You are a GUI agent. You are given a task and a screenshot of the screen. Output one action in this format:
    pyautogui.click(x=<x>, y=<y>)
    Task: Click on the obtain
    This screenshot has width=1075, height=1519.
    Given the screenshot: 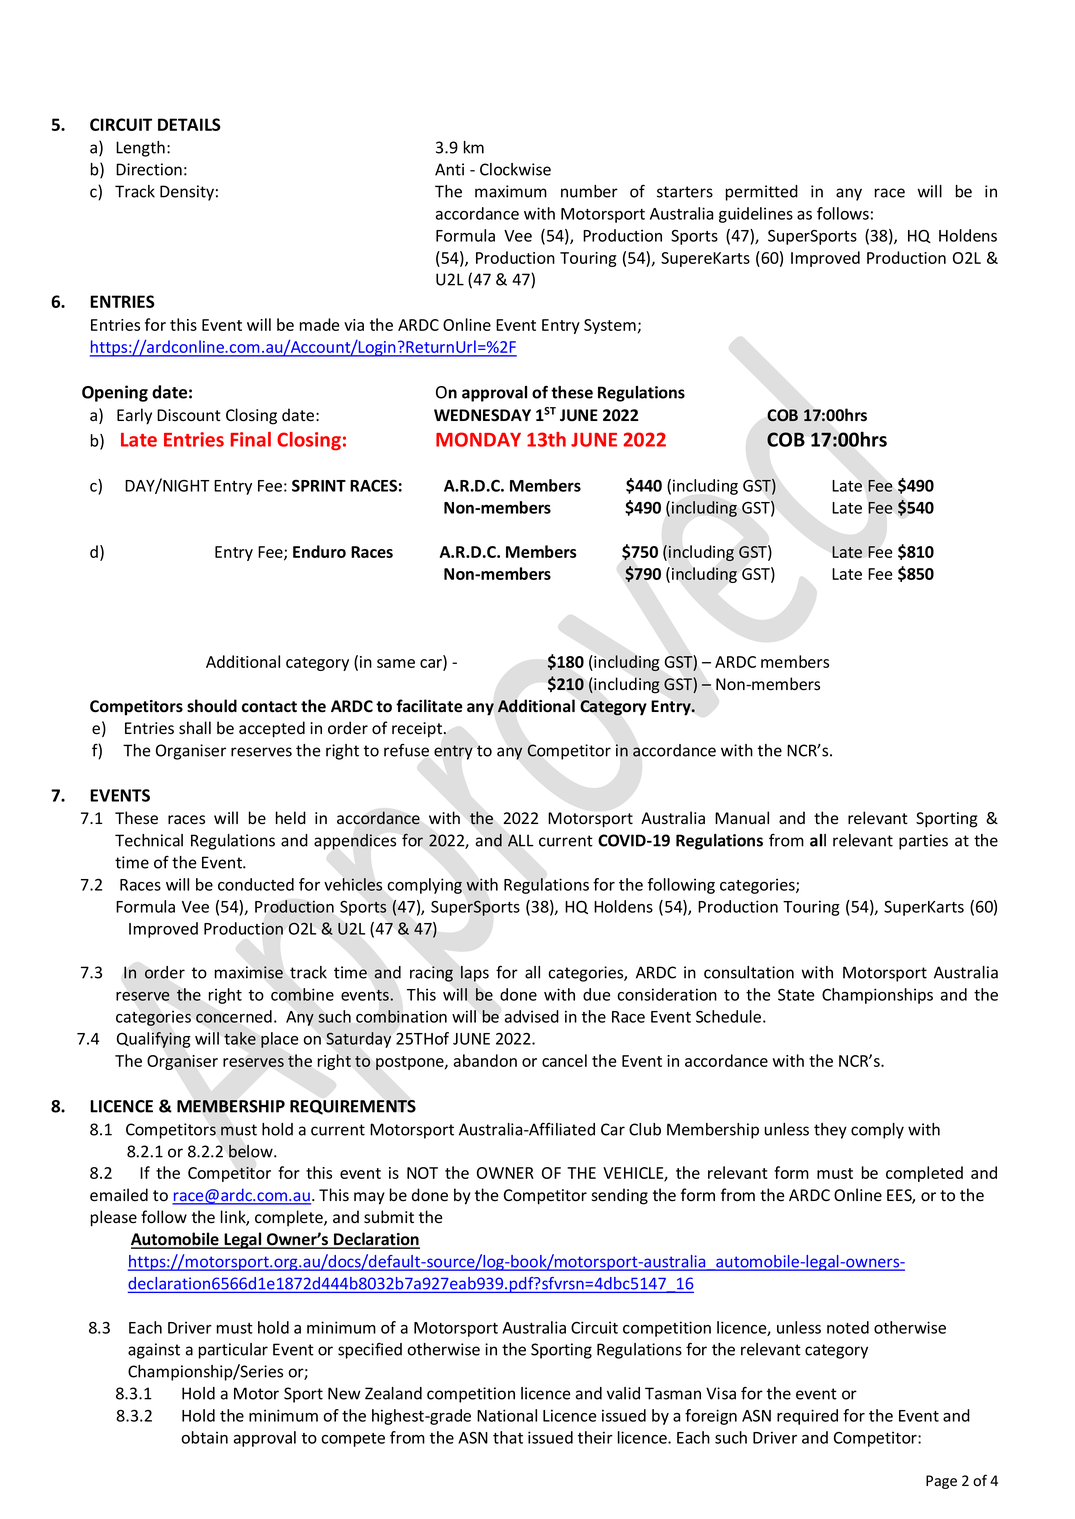 What is the action you would take?
    pyautogui.click(x=204, y=1437)
